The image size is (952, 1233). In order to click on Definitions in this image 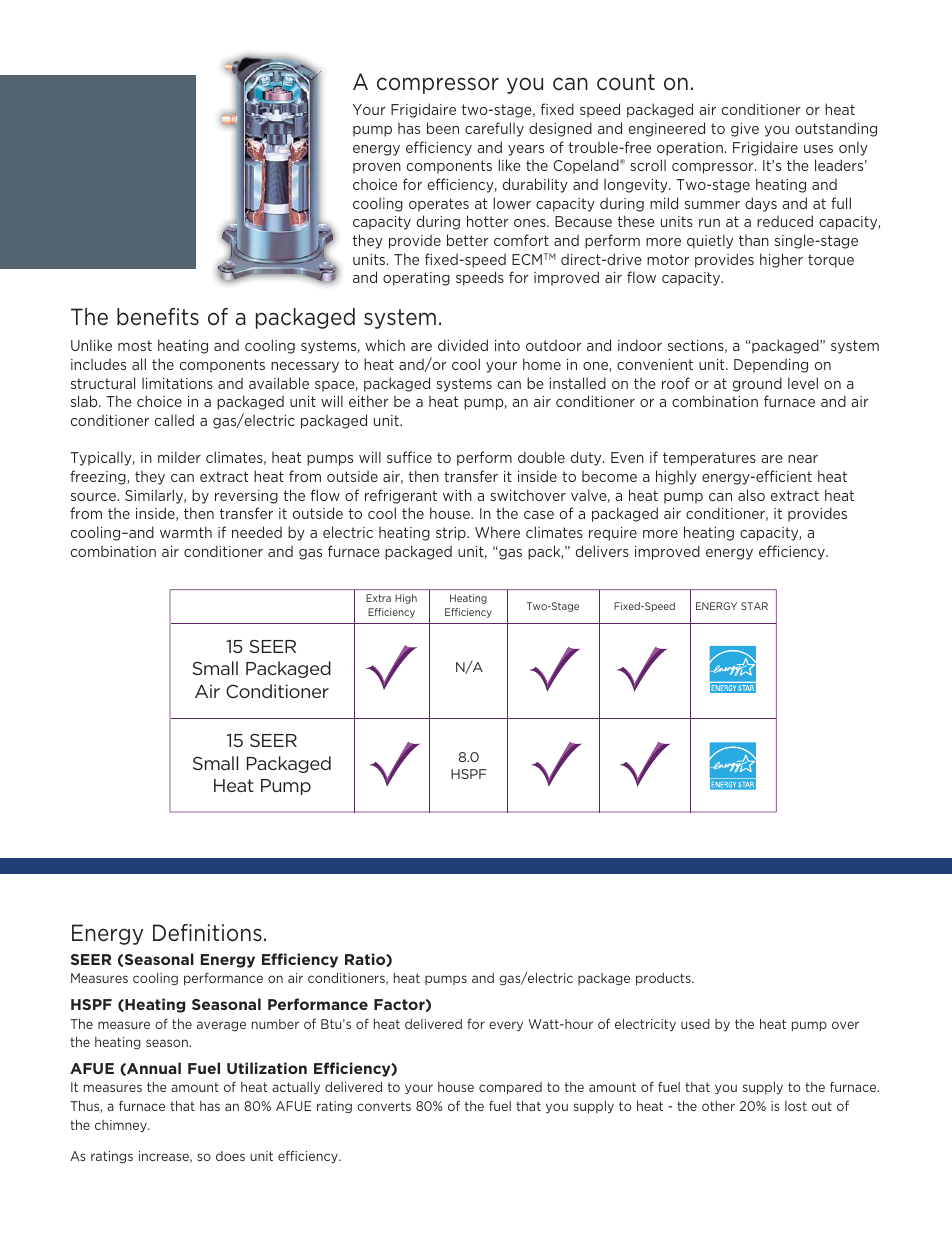, I will do `click(207, 933)`.
